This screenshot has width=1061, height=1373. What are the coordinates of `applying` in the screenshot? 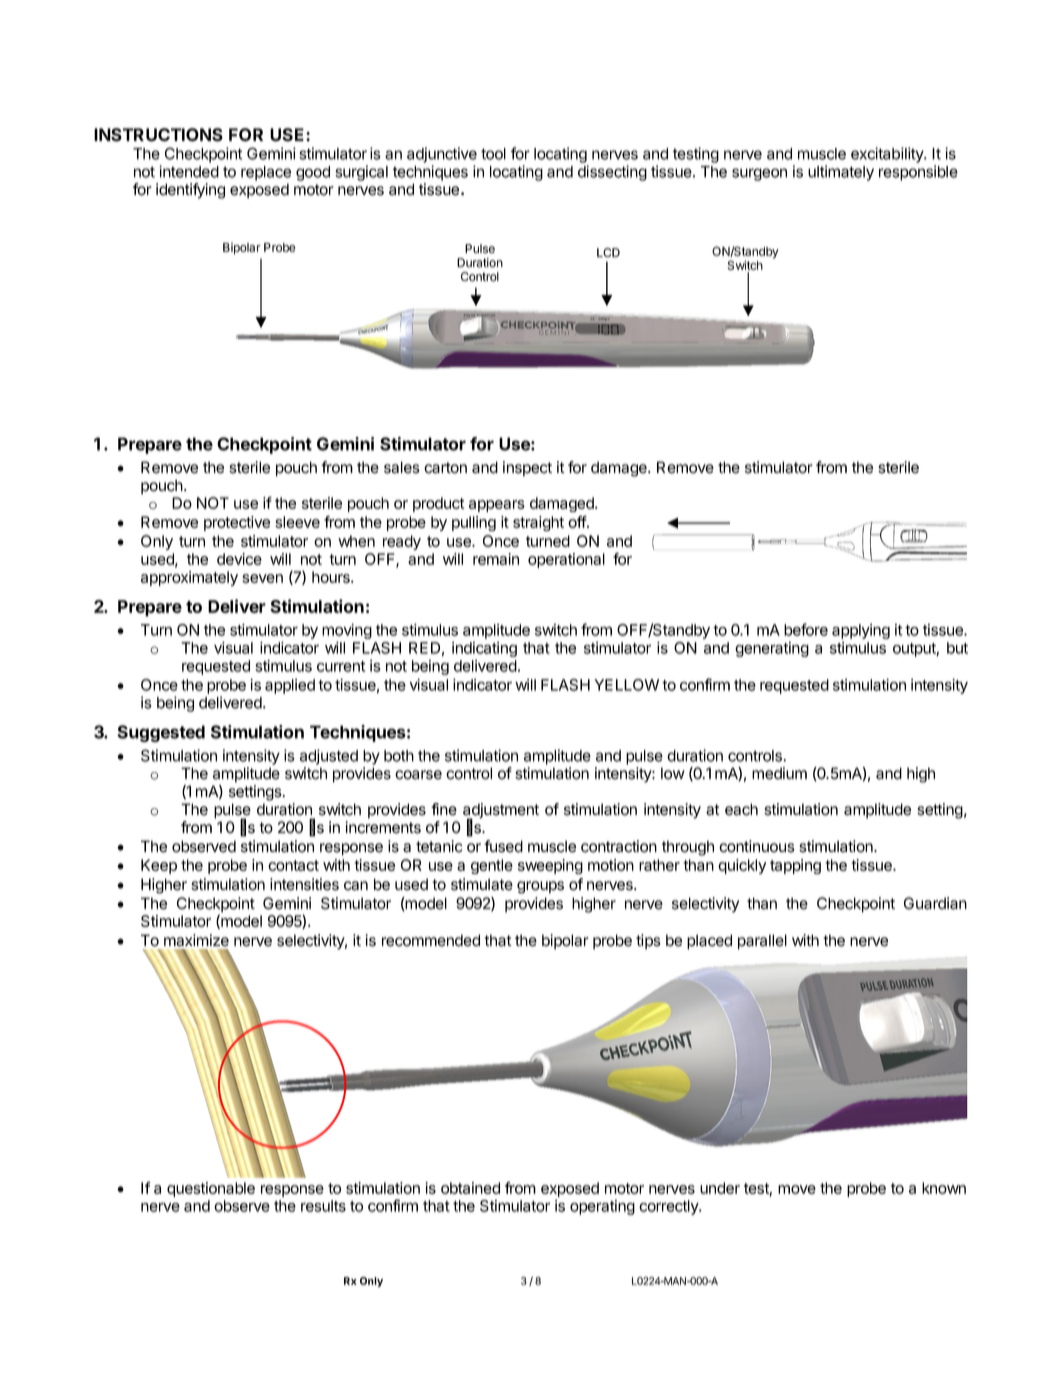 It's located at (861, 631).
